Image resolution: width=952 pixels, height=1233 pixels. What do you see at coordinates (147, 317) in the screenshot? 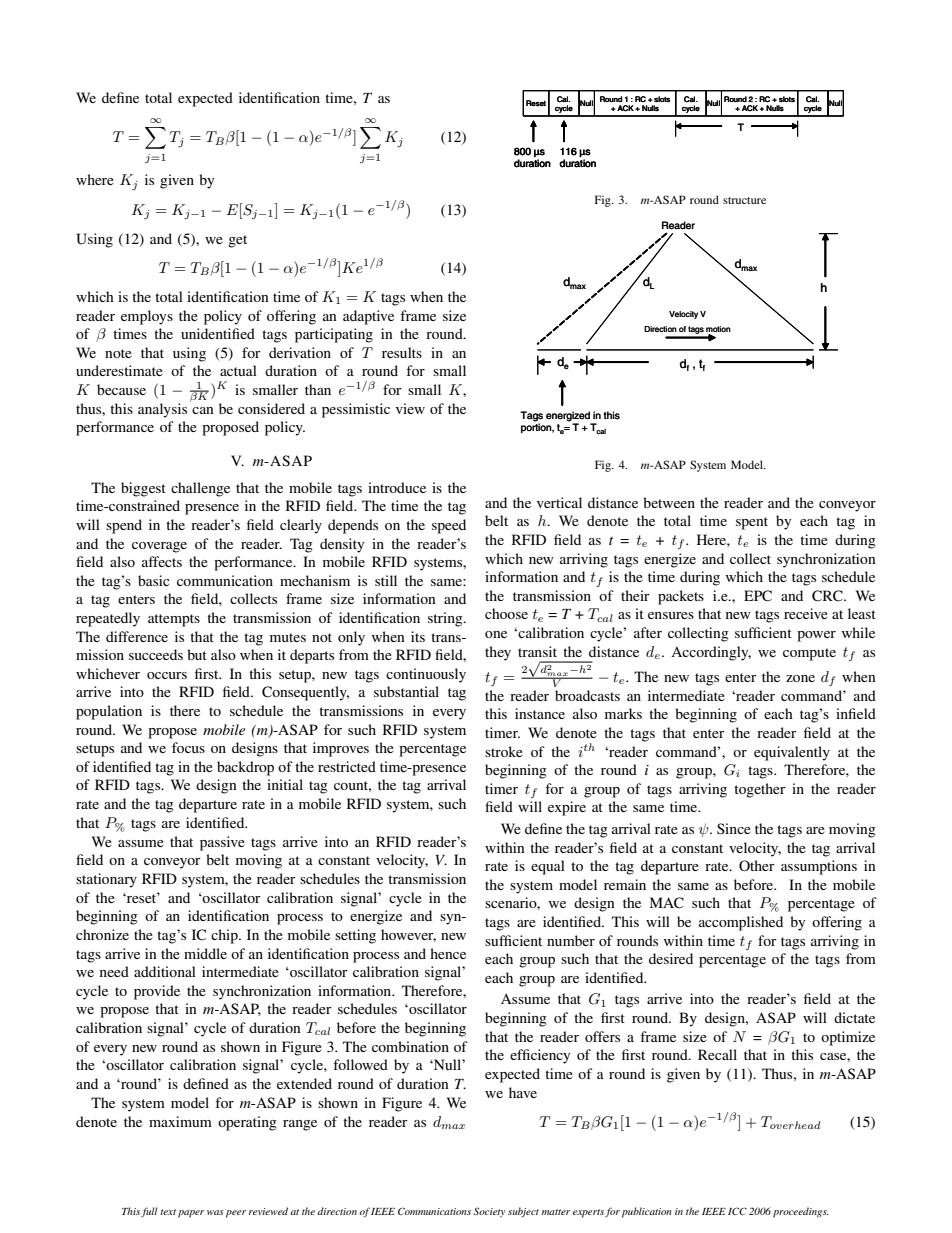
I see `employs` at bounding box center [147, 317].
